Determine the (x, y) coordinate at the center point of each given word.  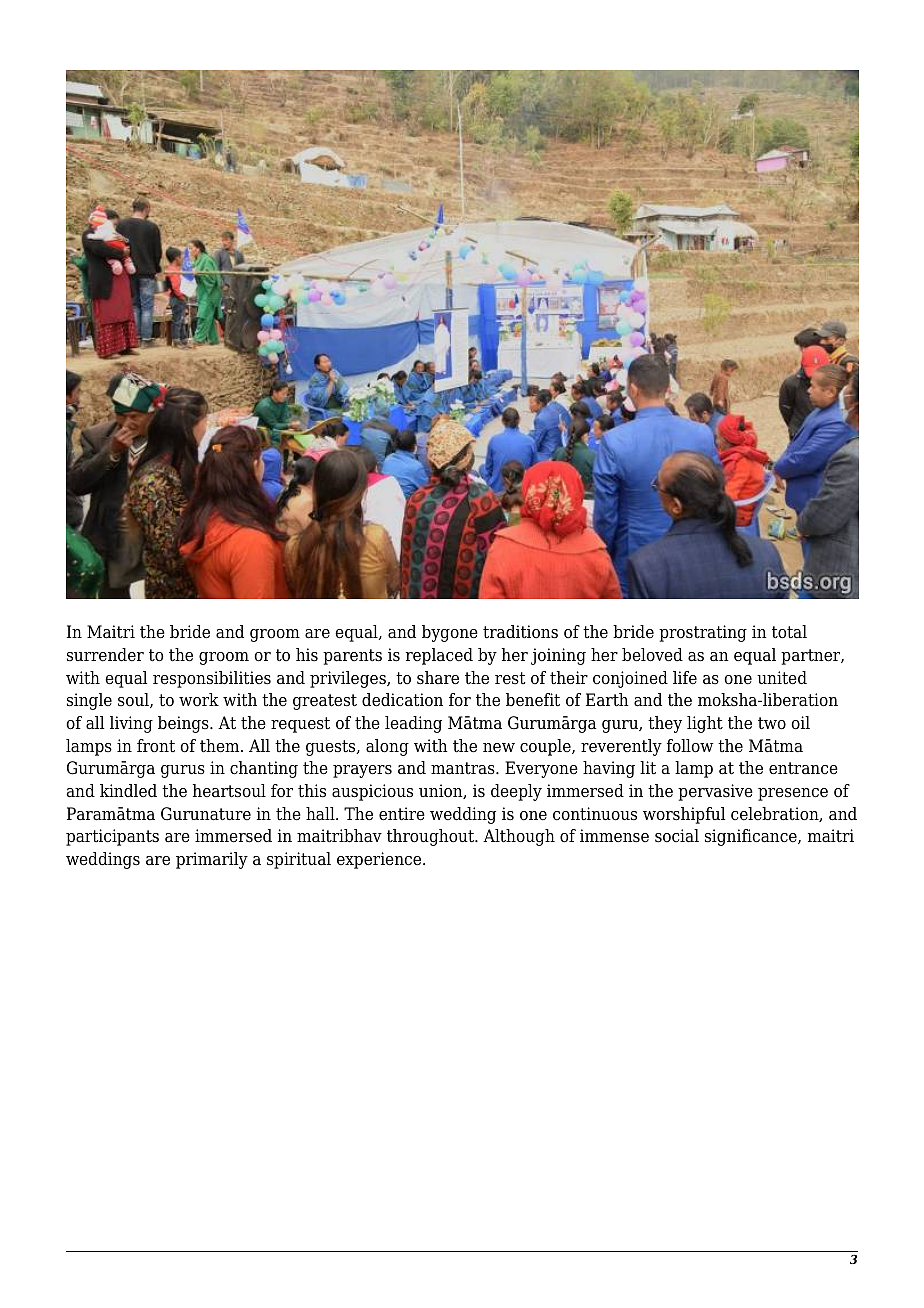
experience (380, 860)
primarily (212, 860)
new (499, 747)
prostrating (703, 633)
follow (690, 746)
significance (752, 837)
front (156, 746)
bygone (450, 633)
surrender (105, 655)
